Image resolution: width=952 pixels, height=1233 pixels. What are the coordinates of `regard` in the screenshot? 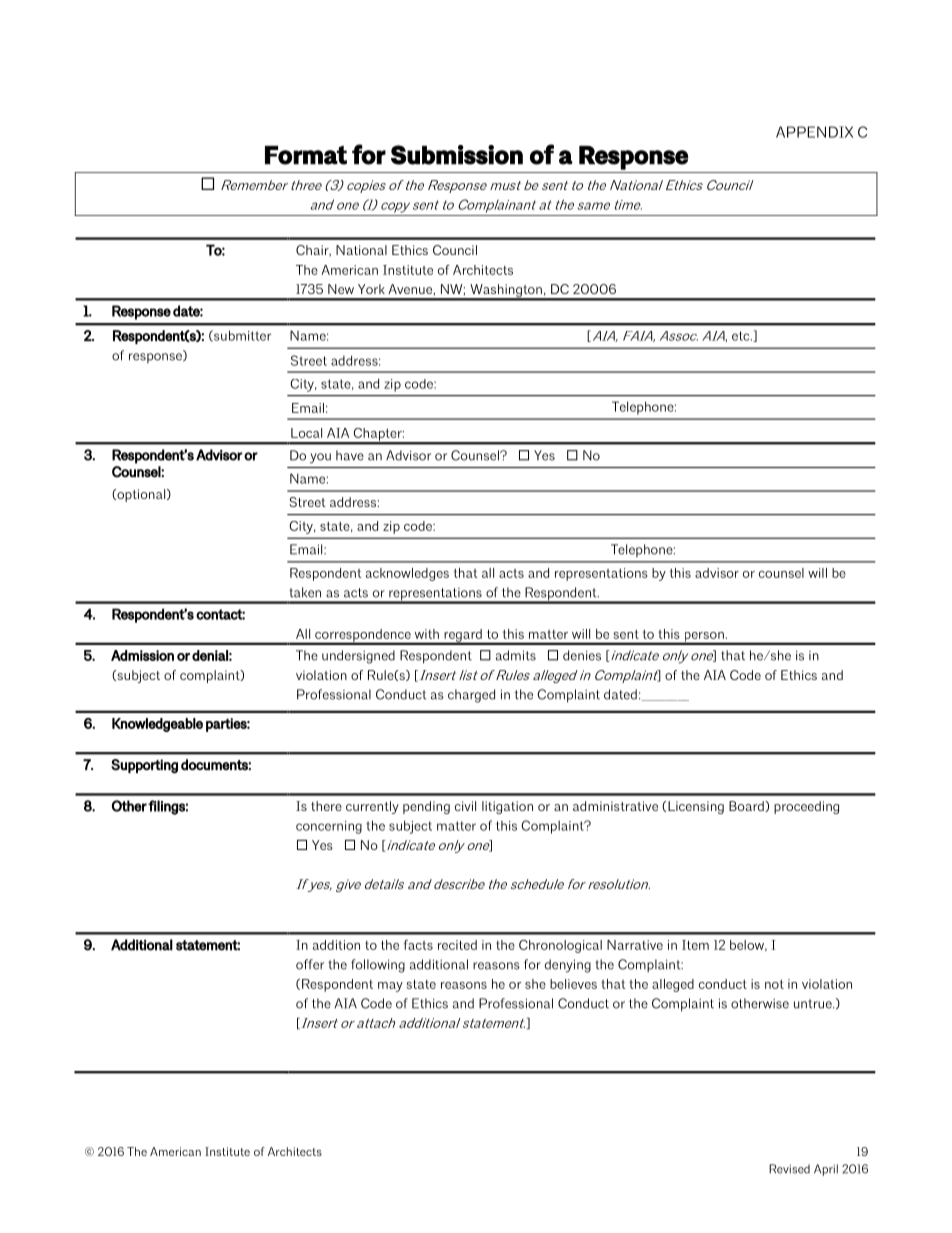 It's located at (463, 636).
